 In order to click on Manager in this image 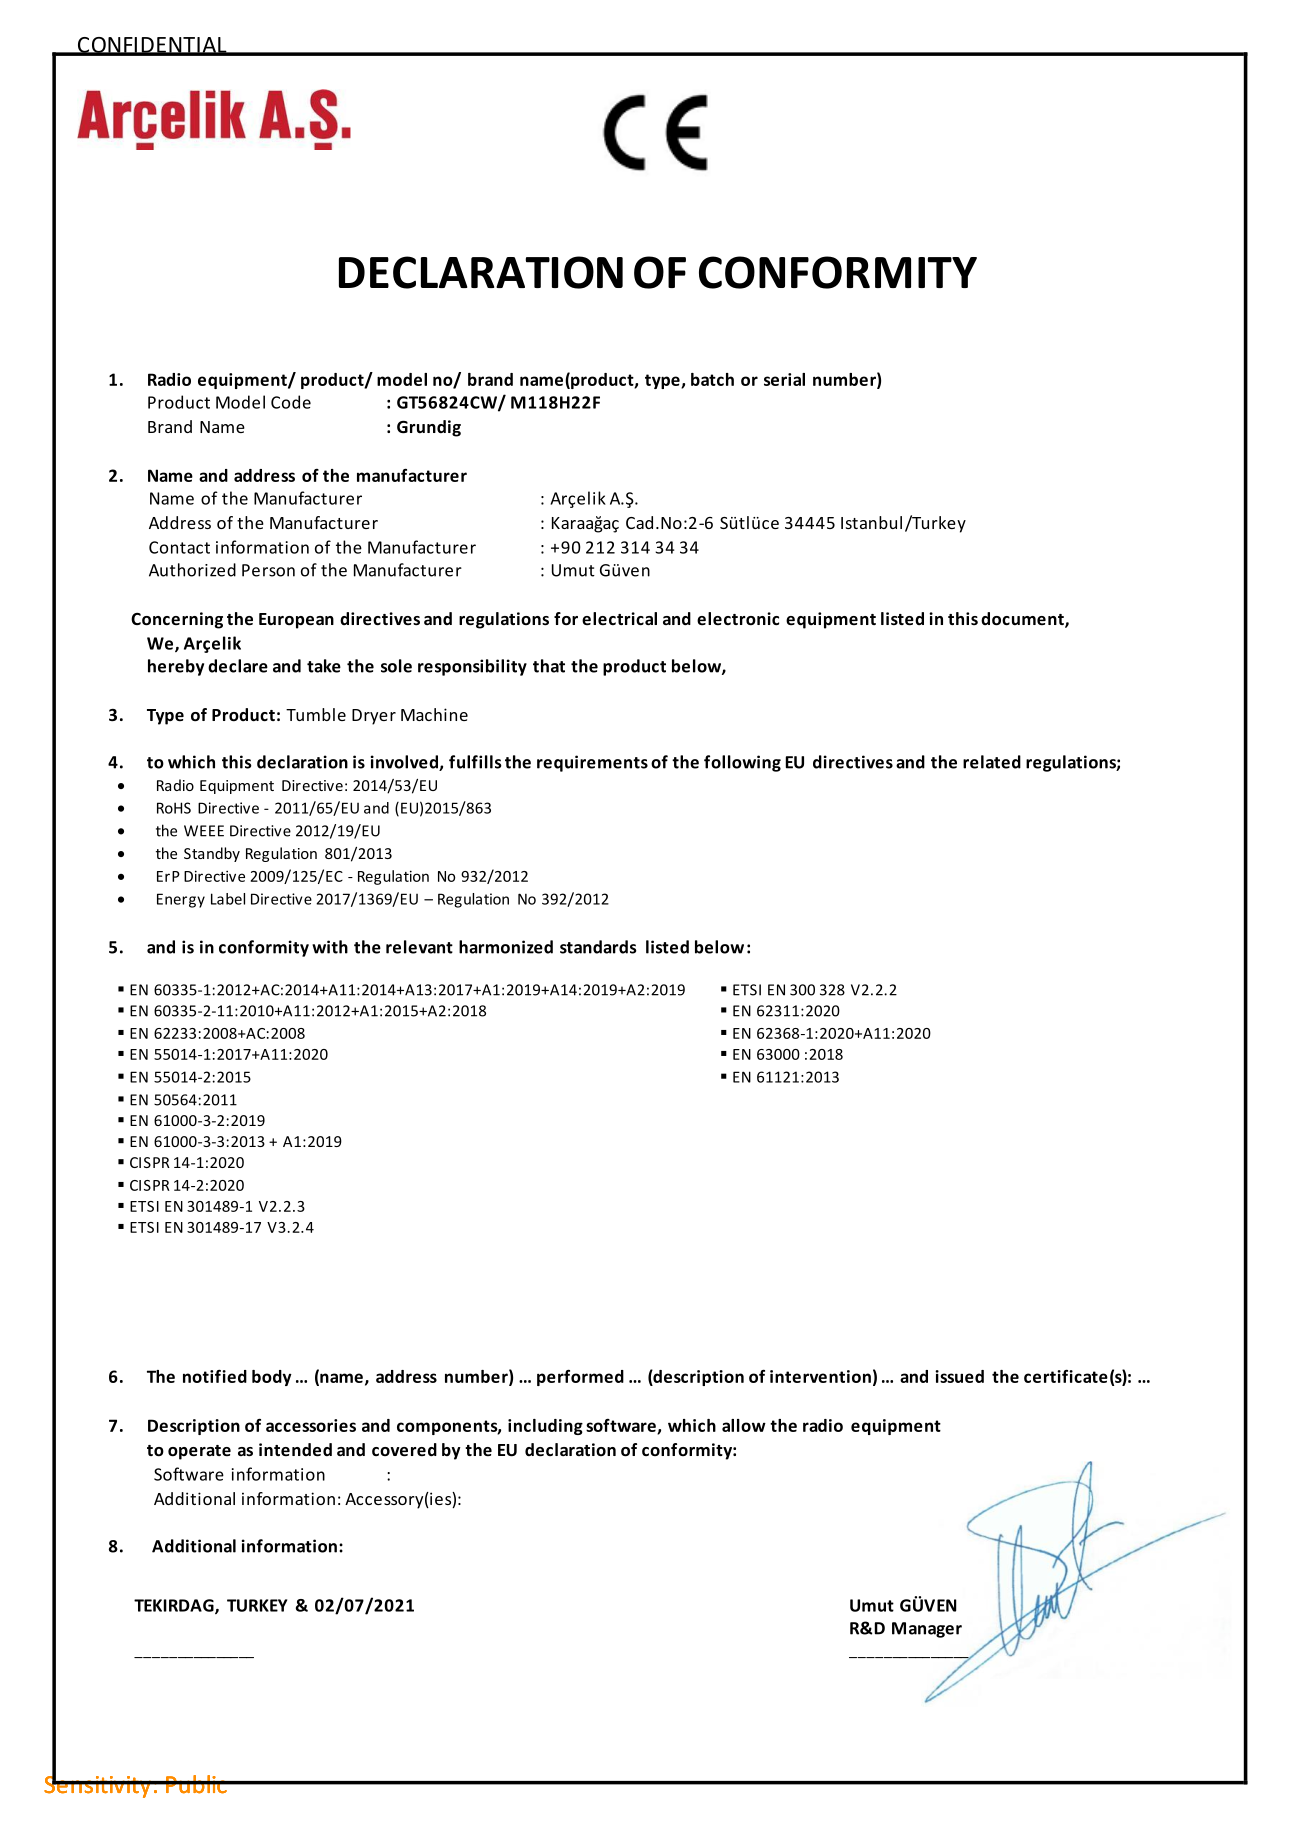, I will do `click(927, 1630)`.
